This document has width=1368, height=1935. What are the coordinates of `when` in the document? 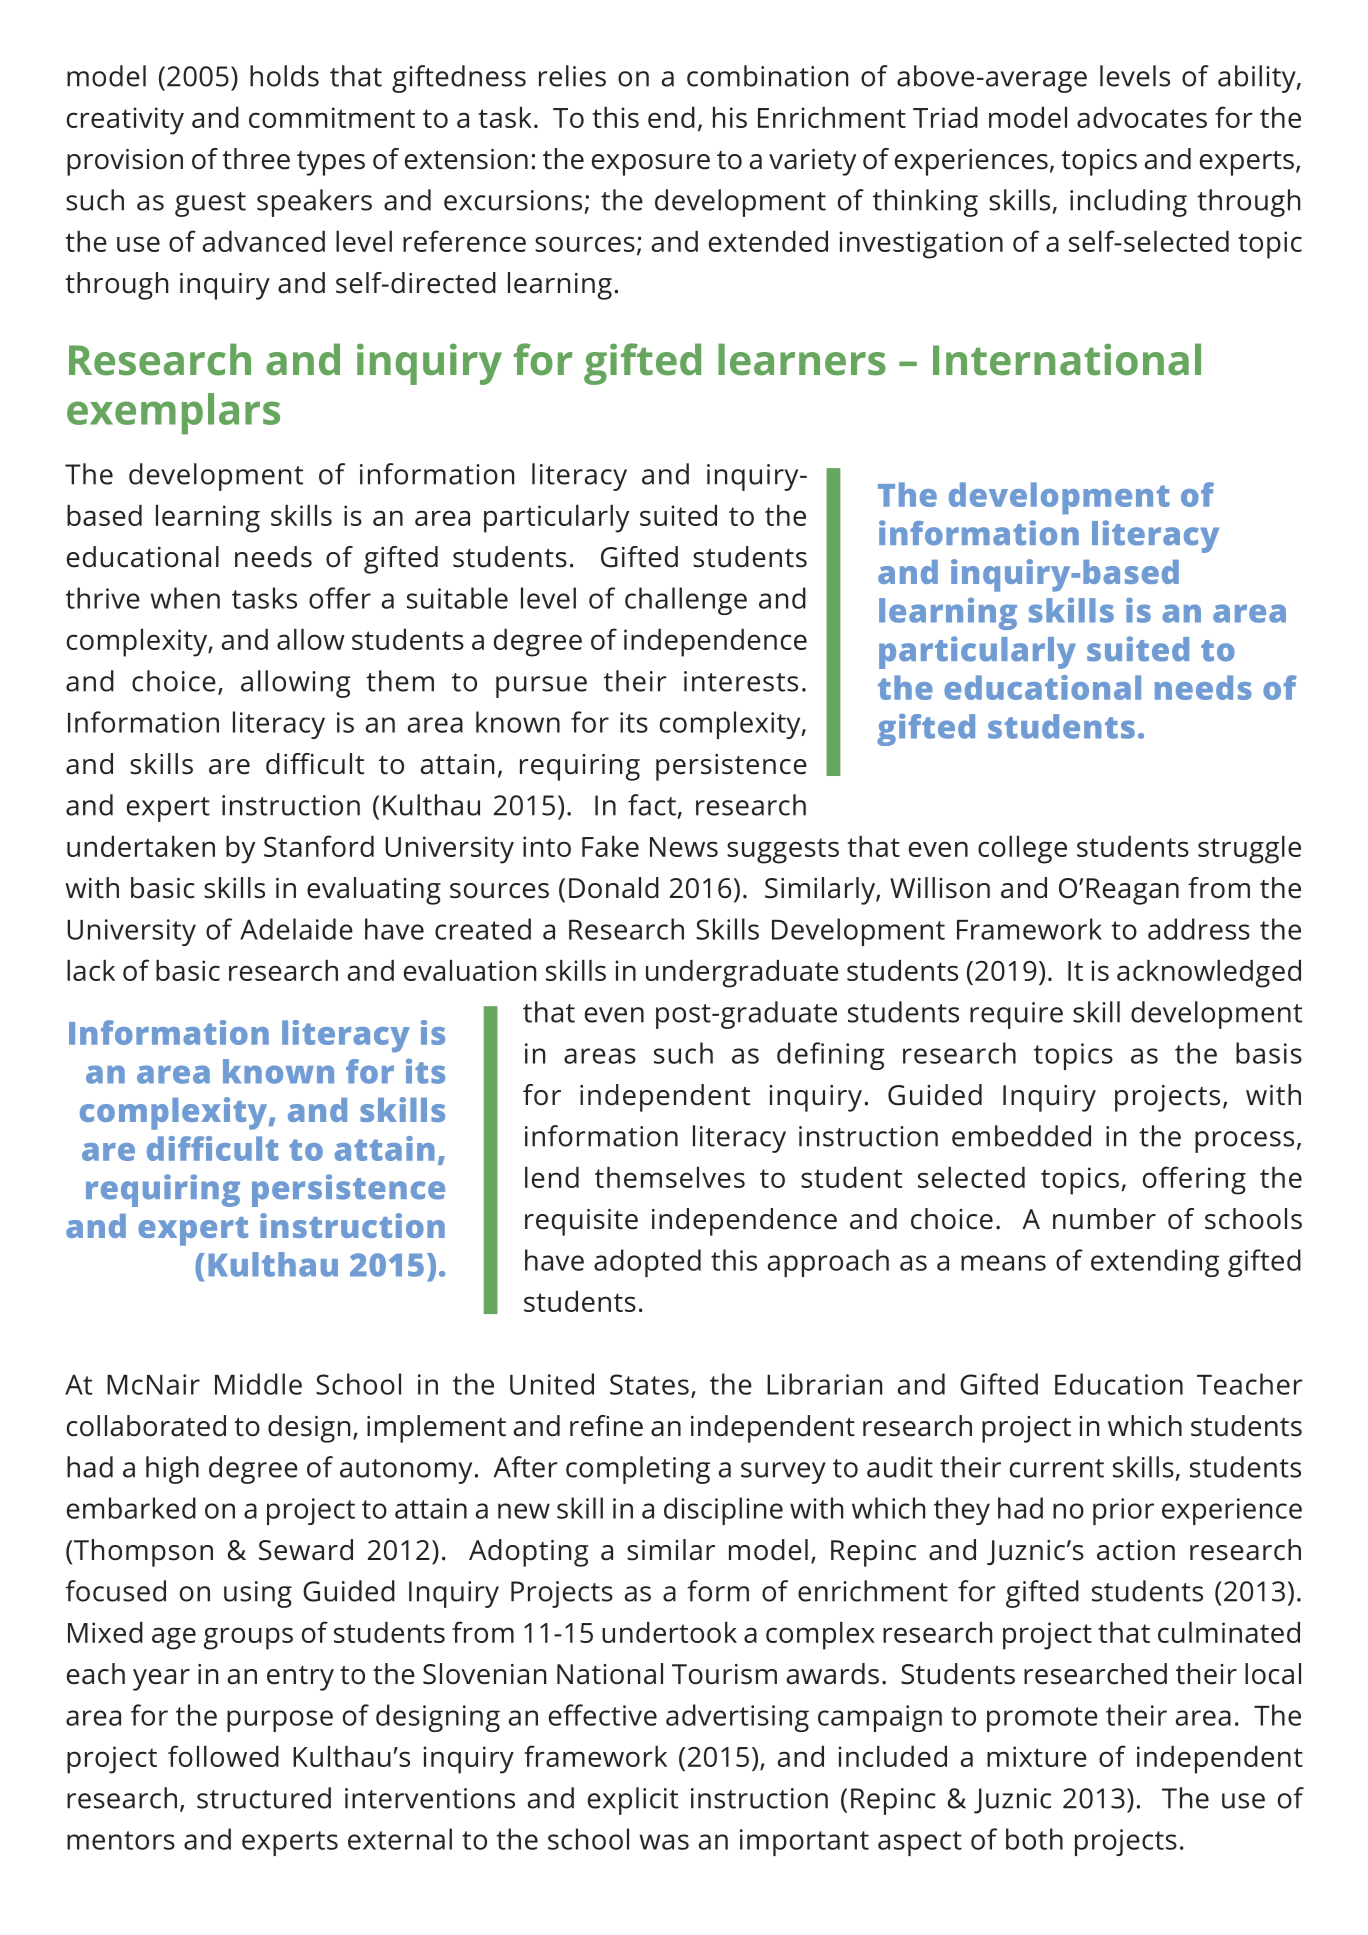 It's located at (185, 598).
